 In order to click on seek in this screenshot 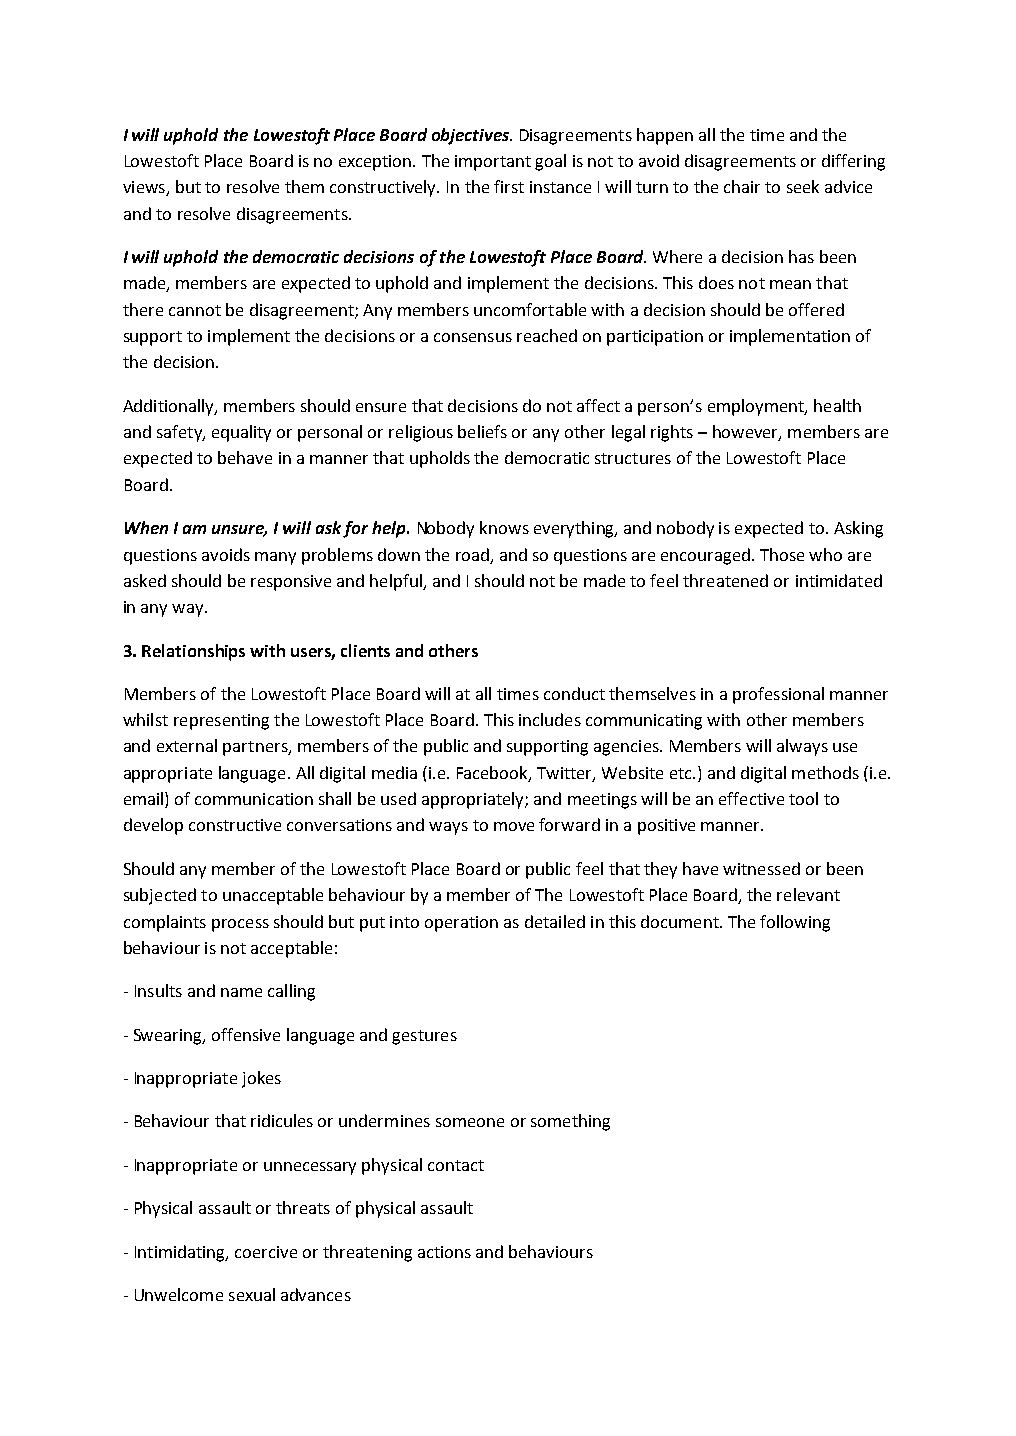, I will do `click(803, 186)`.
